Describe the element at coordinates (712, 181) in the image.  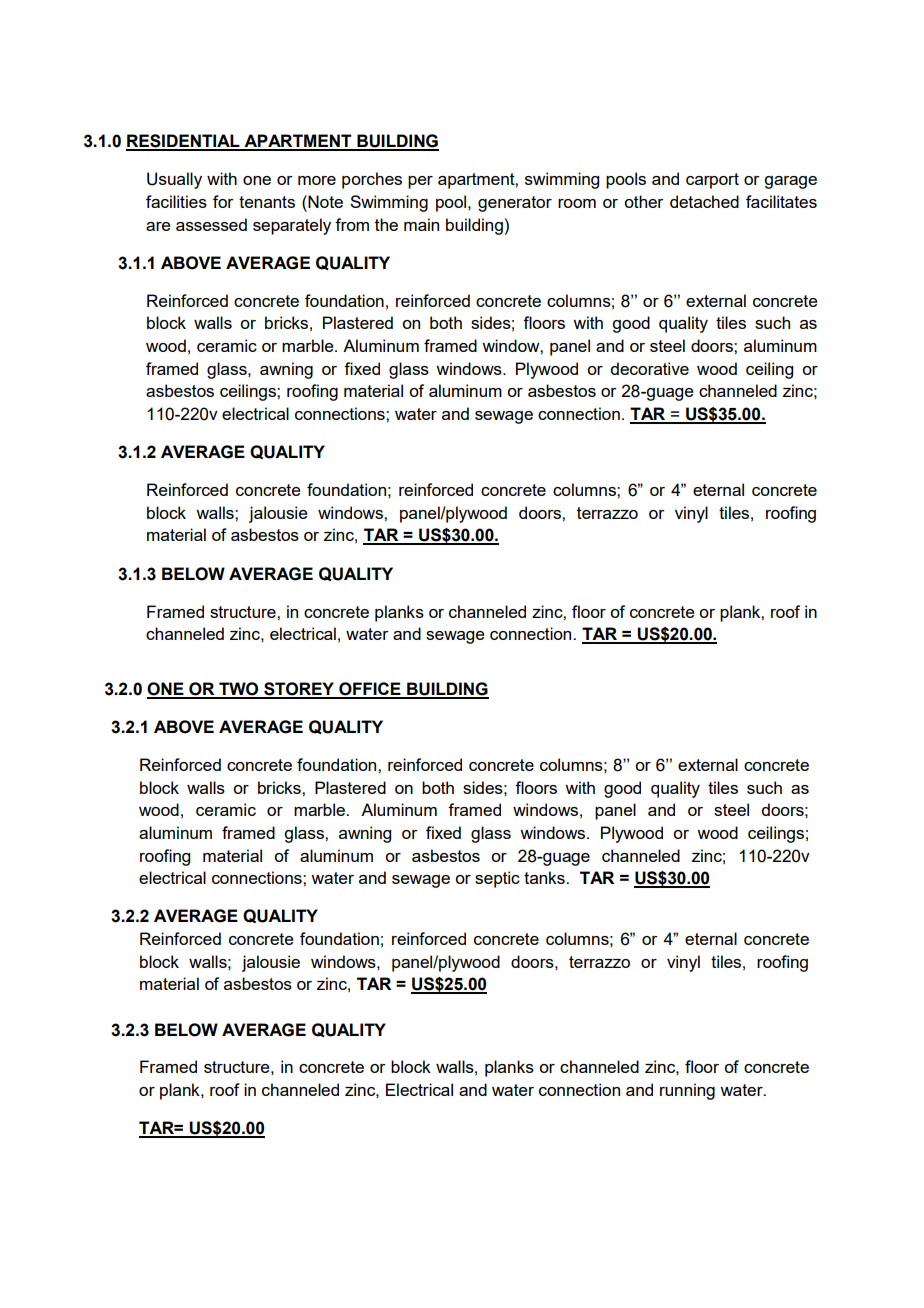
I see `carport` at that location.
